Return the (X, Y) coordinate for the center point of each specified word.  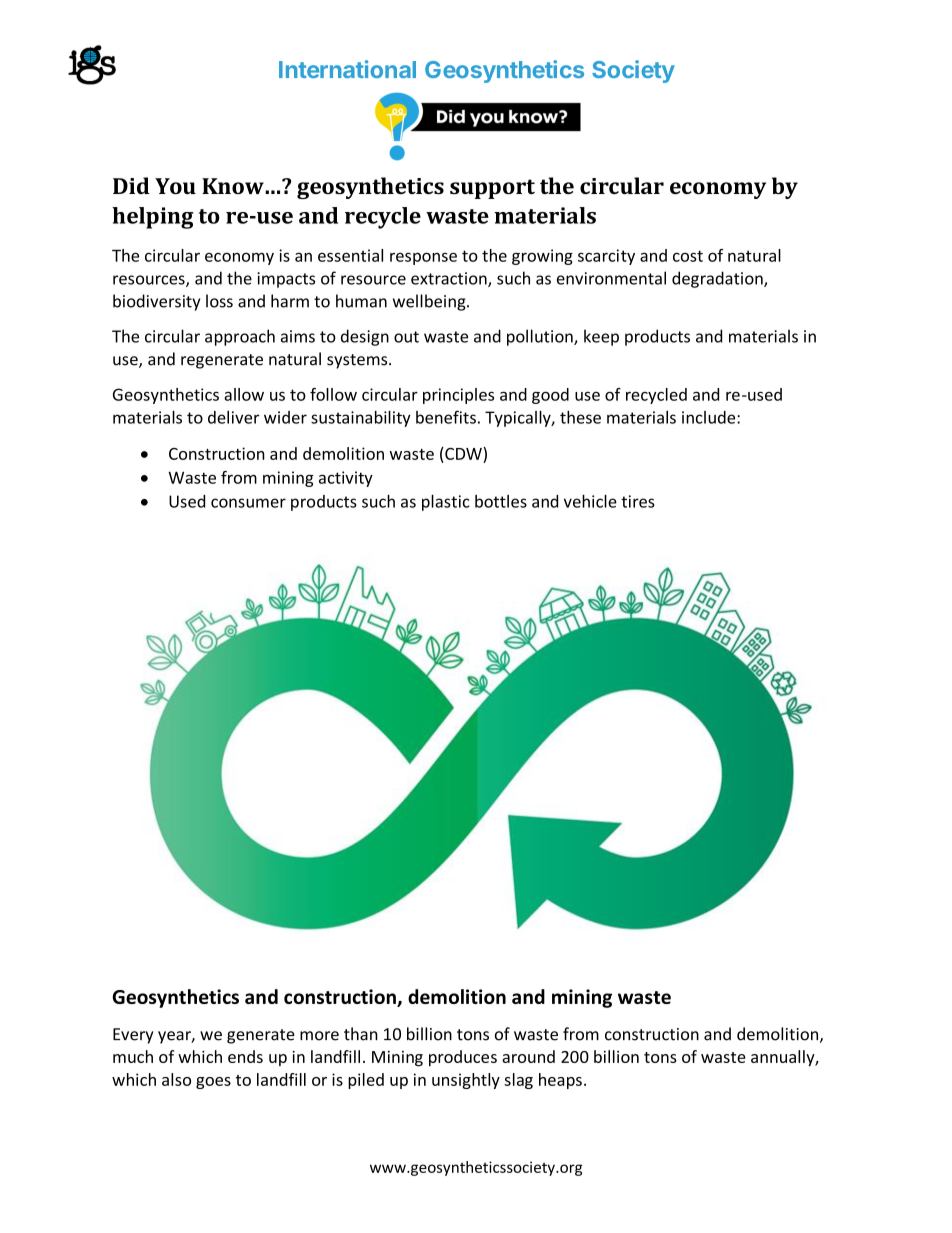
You (175, 186)
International (347, 69)
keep (601, 337)
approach (240, 337)
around (528, 1056)
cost (688, 256)
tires (638, 501)
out (406, 337)
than (361, 1034)
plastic (446, 503)
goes (213, 1083)
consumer (248, 503)
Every (133, 1036)
